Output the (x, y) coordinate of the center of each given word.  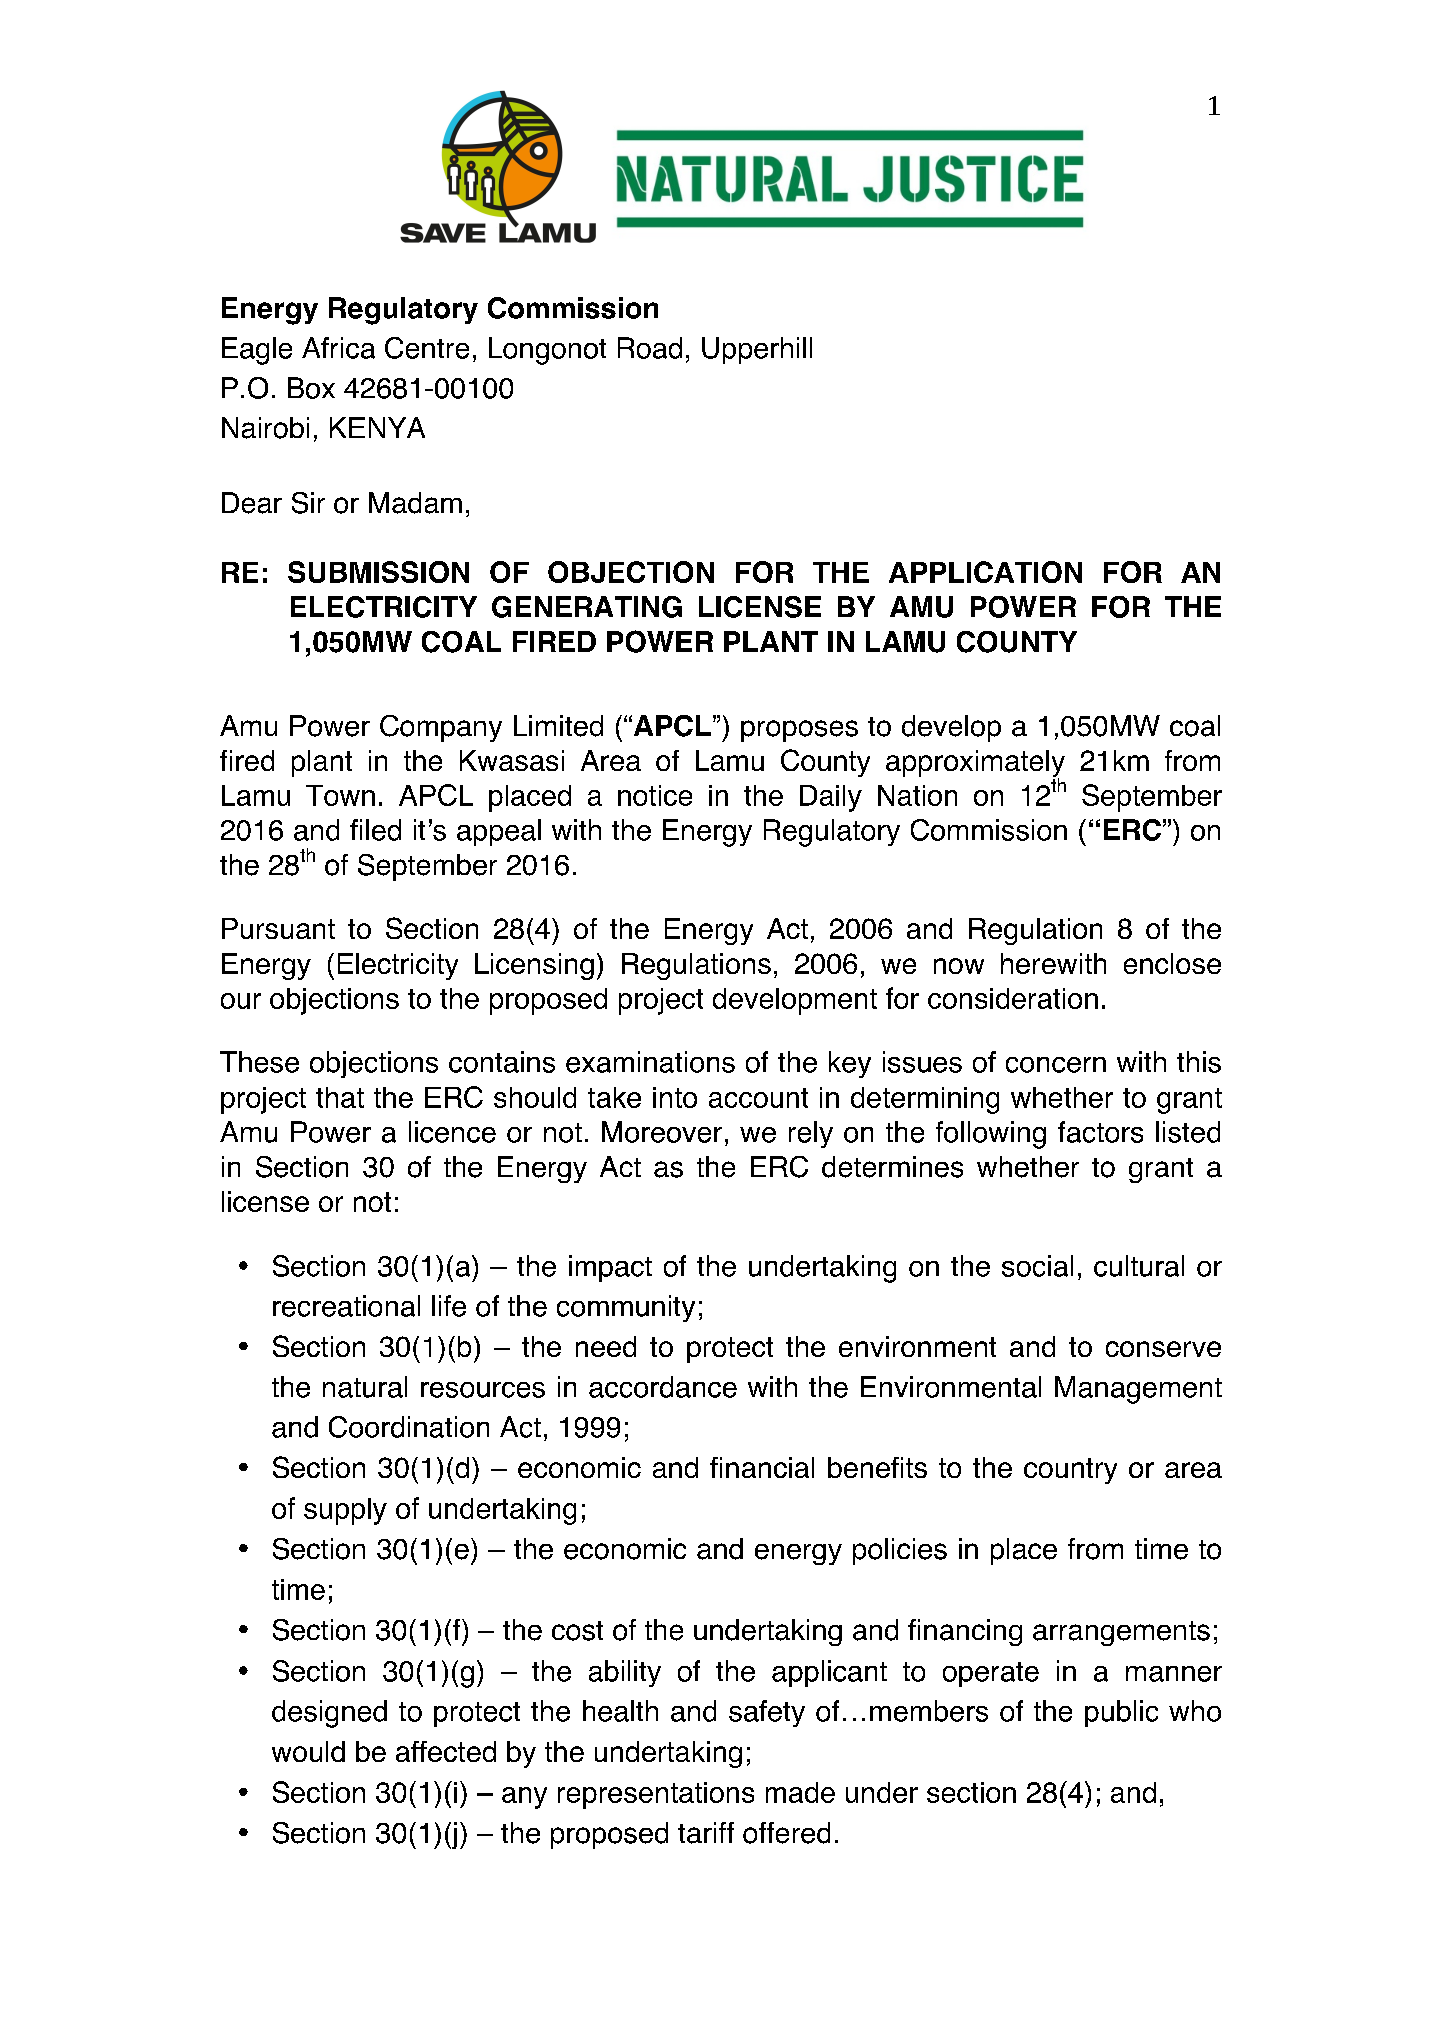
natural (365, 1387)
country (1070, 1471)
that (340, 1097)
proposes (799, 731)
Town (340, 795)
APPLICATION (985, 572)
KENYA (377, 427)
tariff (706, 1833)
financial (762, 1467)
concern (1056, 1065)
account (758, 1098)
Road (650, 348)
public (1121, 1713)
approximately (975, 764)
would (308, 1751)
